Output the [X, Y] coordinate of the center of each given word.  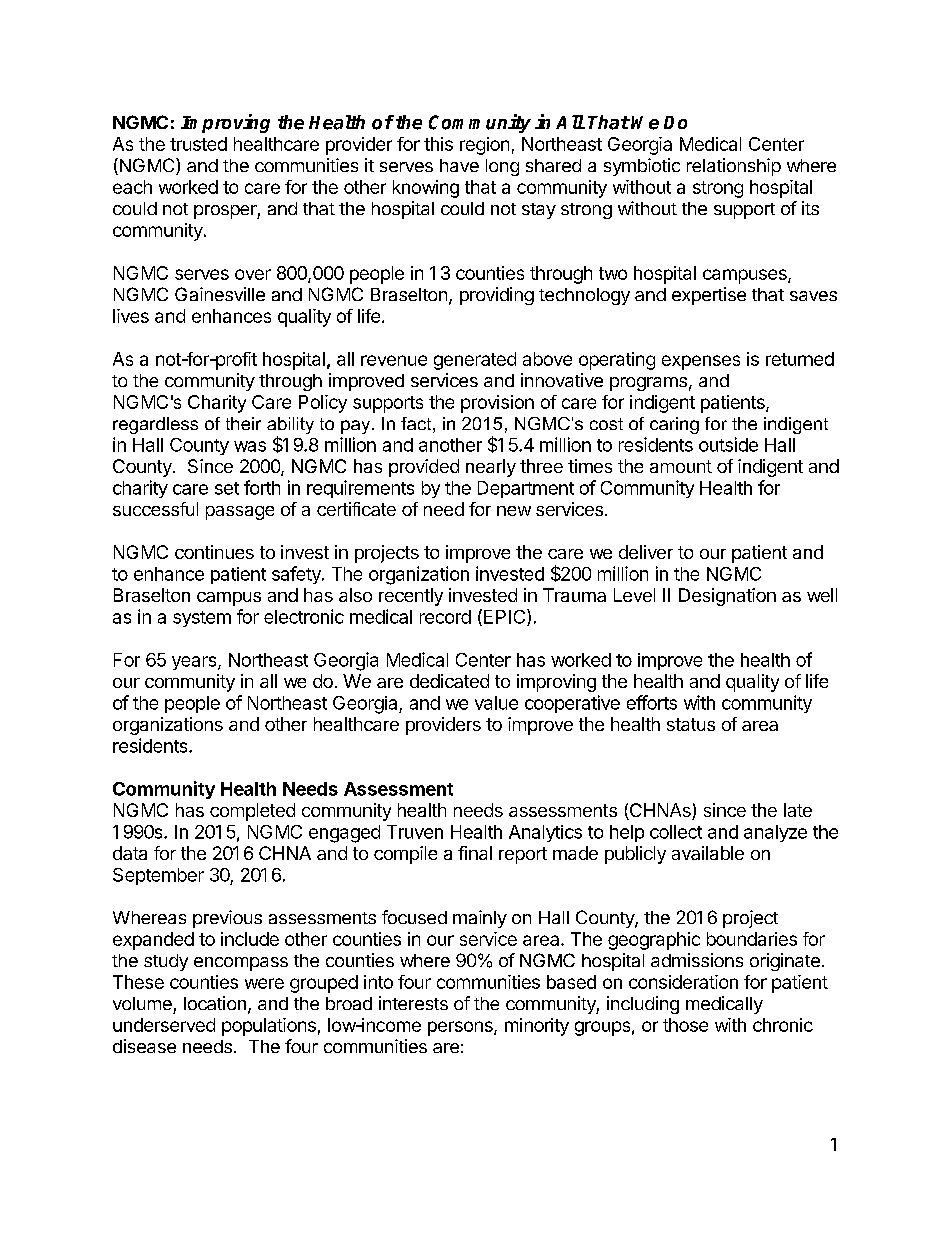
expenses [701, 362]
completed [252, 812]
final [475, 853]
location [215, 1003]
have [459, 165]
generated [475, 361]
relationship [734, 167]
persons [461, 1028]
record [445, 617]
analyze [775, 833]
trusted [198, 144]
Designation [727, 597]
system [202, 619]
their [243, 423]
